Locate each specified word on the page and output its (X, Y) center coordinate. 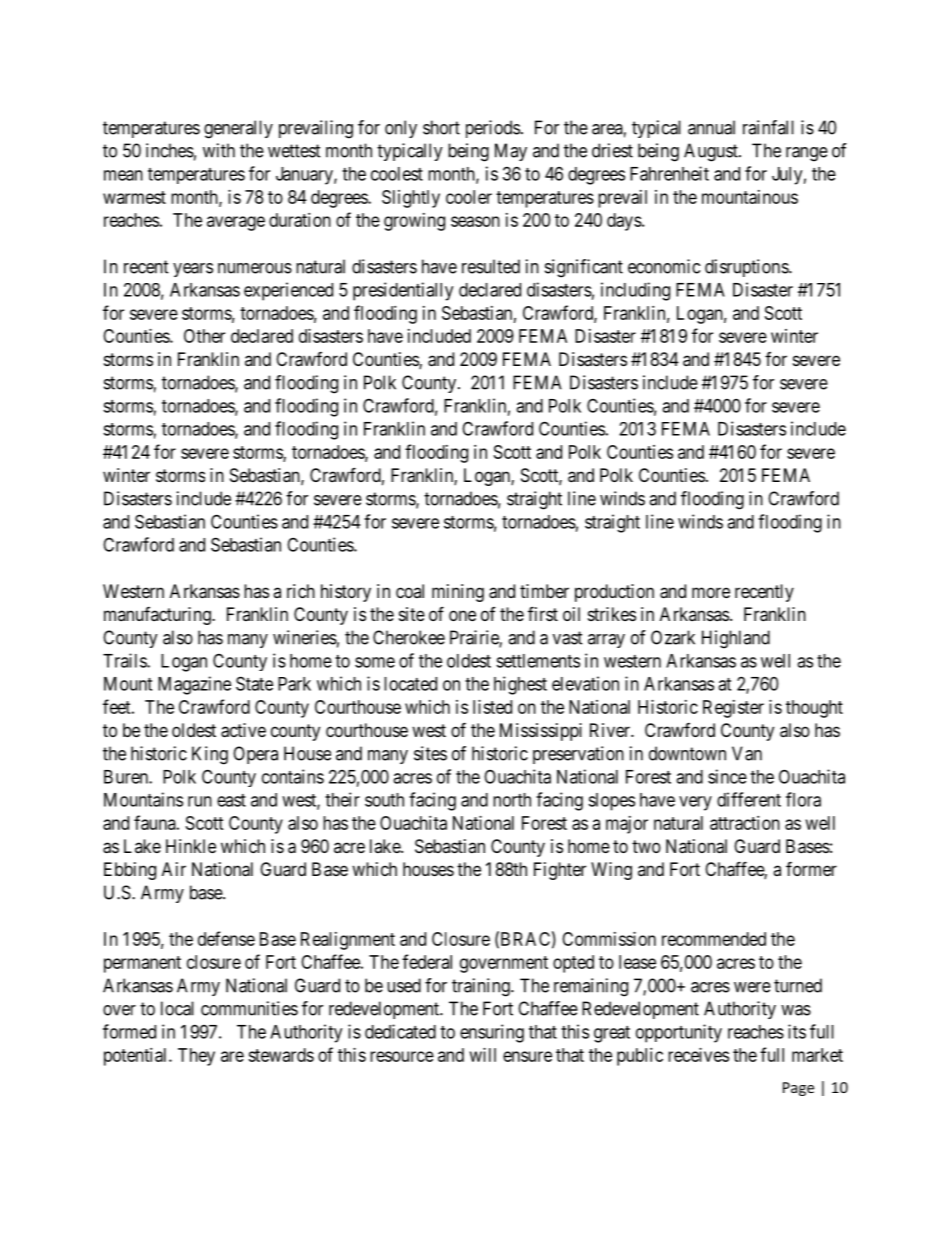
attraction (745, 823)
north (512, 800)
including (635, 291)
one (462, 615)
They (196, 1057)
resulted (491, 266)
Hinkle (191, 846)
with (219, 150)
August (712, 152)
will (483, 1055)
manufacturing (158, 616)
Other (204, 336)
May (511, 152)
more (711, 592)
